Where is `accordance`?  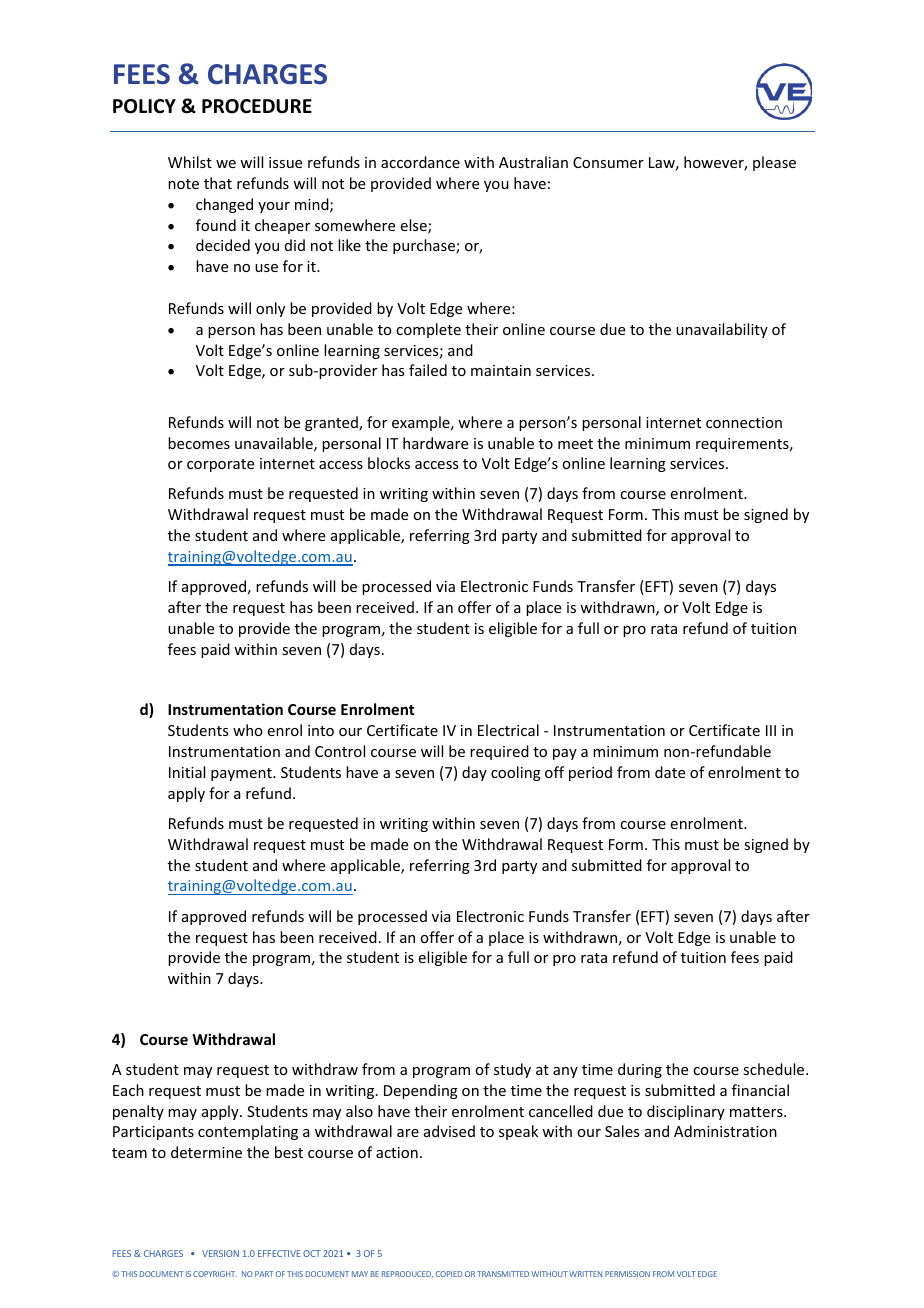 accordance is located at coordinates (420, 162).
